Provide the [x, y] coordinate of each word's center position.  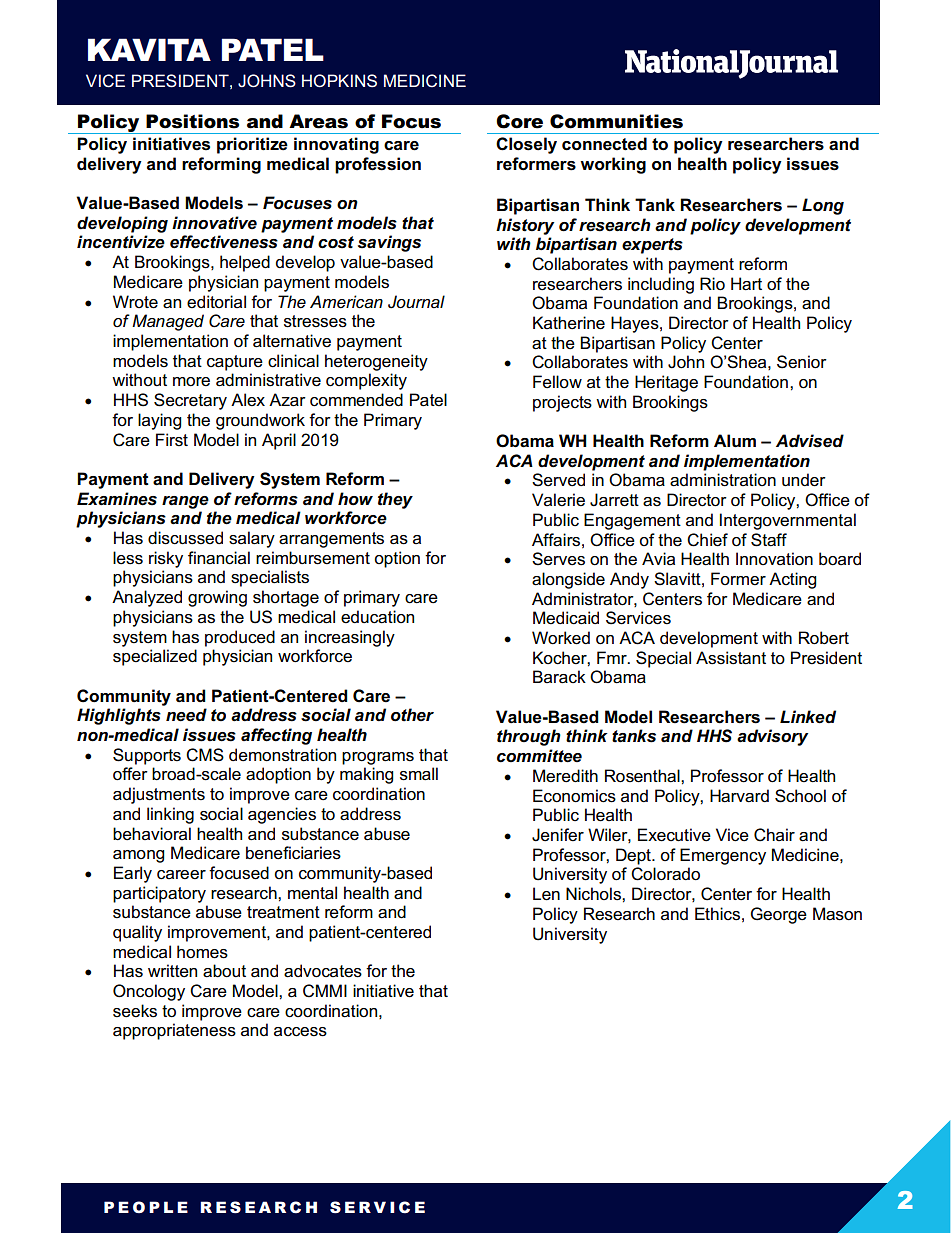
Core [519, 121]
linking [170, 815]
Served [558, 480]
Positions [192, 121]
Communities [616, 121]
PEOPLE [146, 1207]
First [172, 440]
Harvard [739, 796]
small [419, 774]
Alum [735, 441]
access [300, 1032]
